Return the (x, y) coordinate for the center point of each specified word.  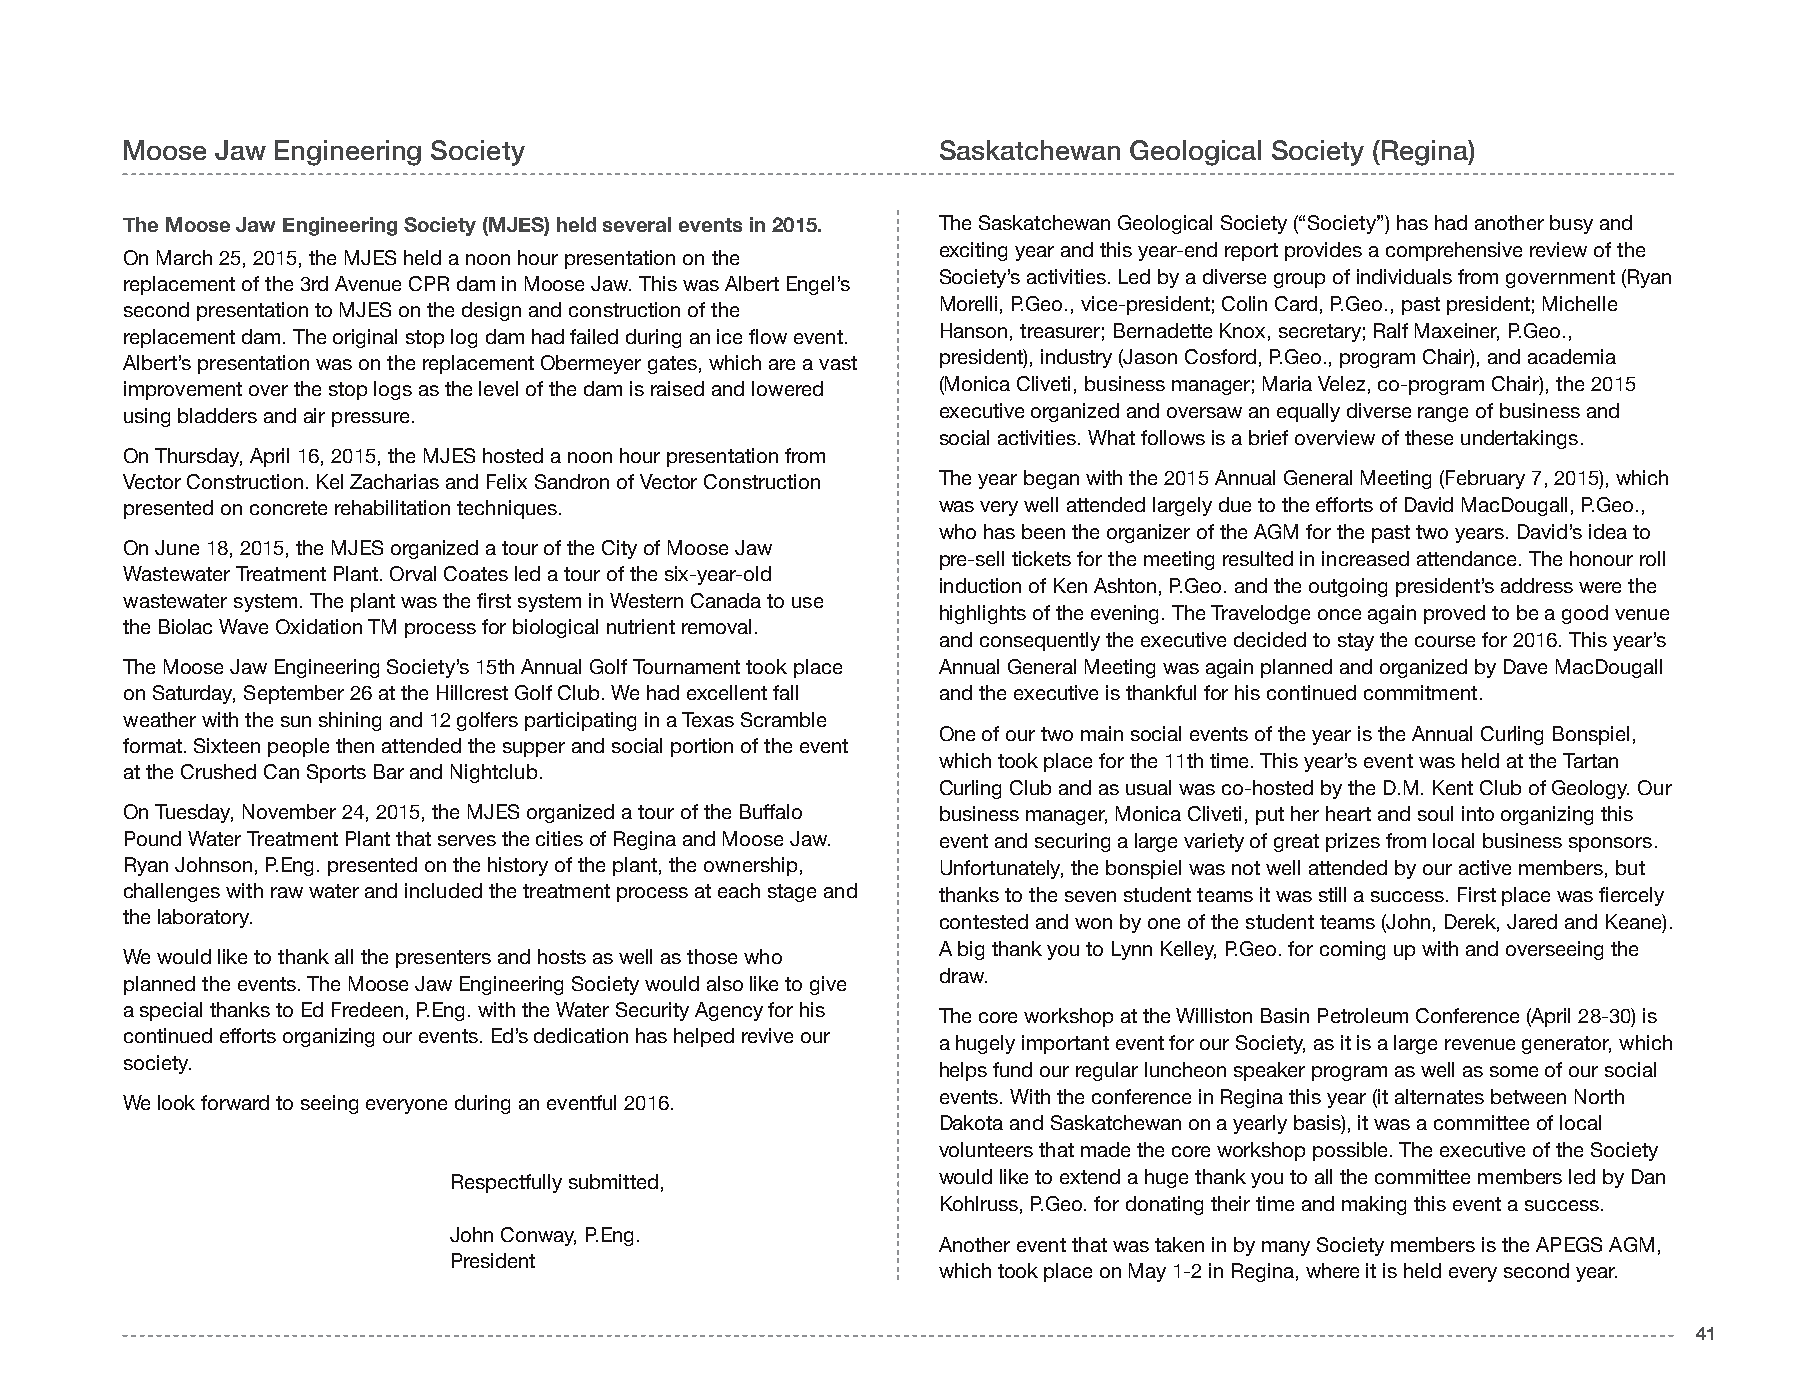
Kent (1453, 787)
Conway (538, 1236)
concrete (288, 508)
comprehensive (1454, 251)
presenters (443, 959)
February (1485, 479)
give (828, 985)
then (355, 745)
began (1051, 479)
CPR (429, 283)
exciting (973, 251)
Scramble (783, 719)
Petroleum (1363, 1015)
